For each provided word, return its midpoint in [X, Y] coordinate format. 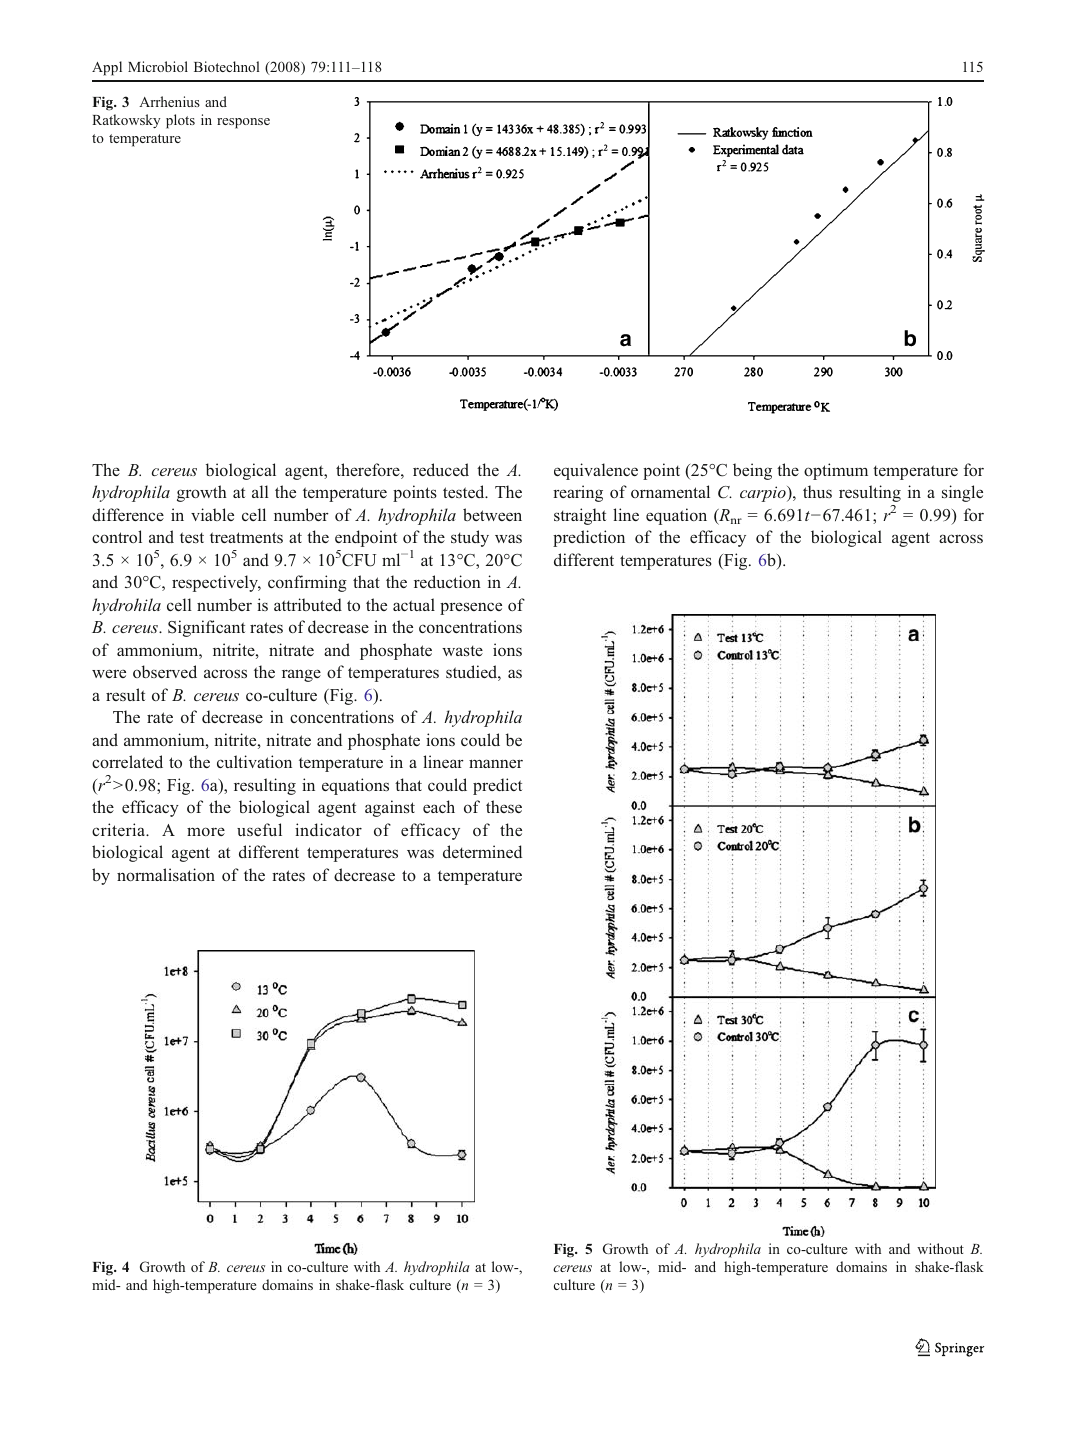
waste [462, 651]
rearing [578, 493]
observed [165, 671]
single [962, 493]
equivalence [596, 471]
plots [180, 121]
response [243, 123]
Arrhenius [169, 101]
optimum [836, 471]
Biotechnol [226, 66]
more [206, 831]
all [260, 491]
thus [817, 491]
